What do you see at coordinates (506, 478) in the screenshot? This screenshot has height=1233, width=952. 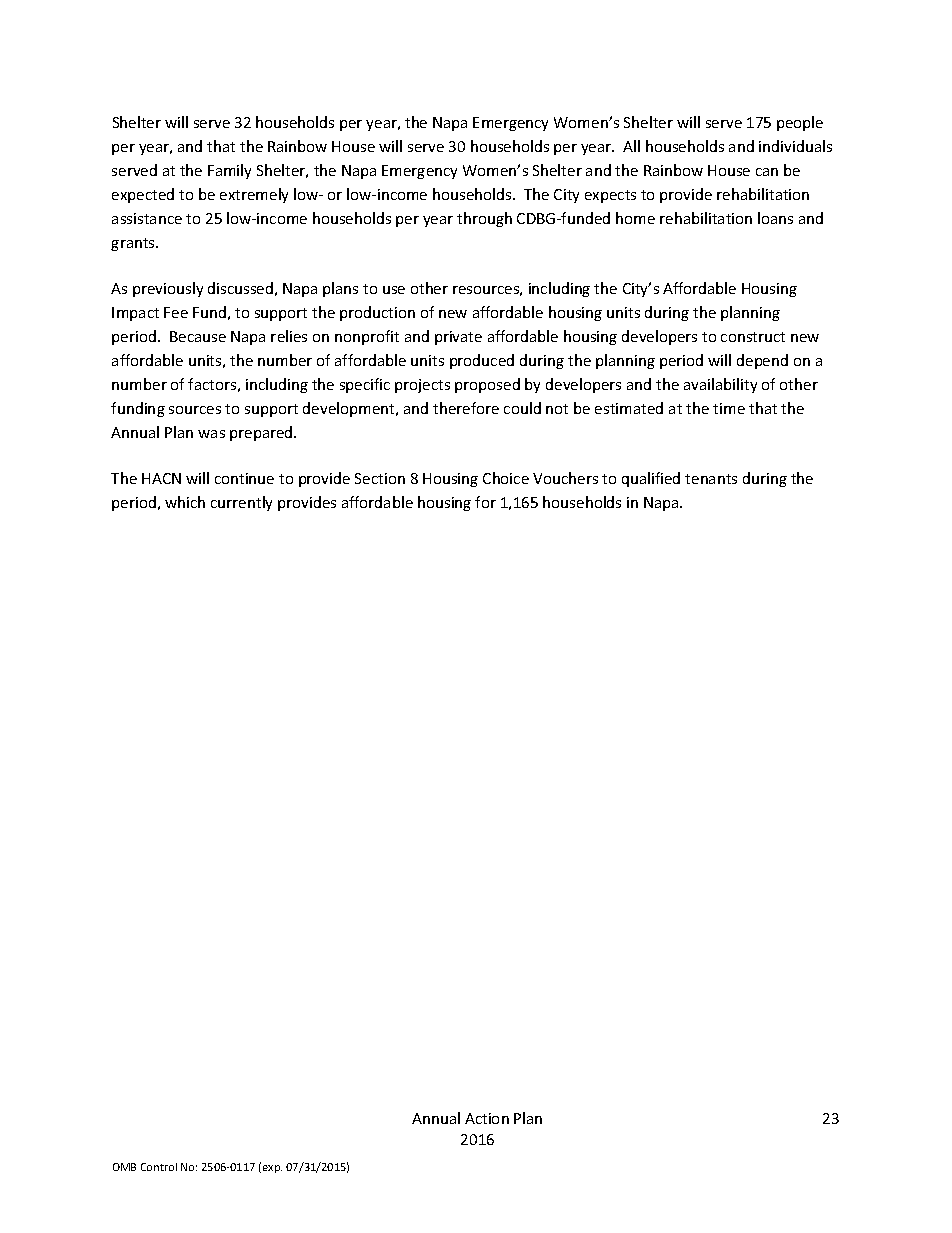 I see `Choice` at bounding box center [506, 478].
